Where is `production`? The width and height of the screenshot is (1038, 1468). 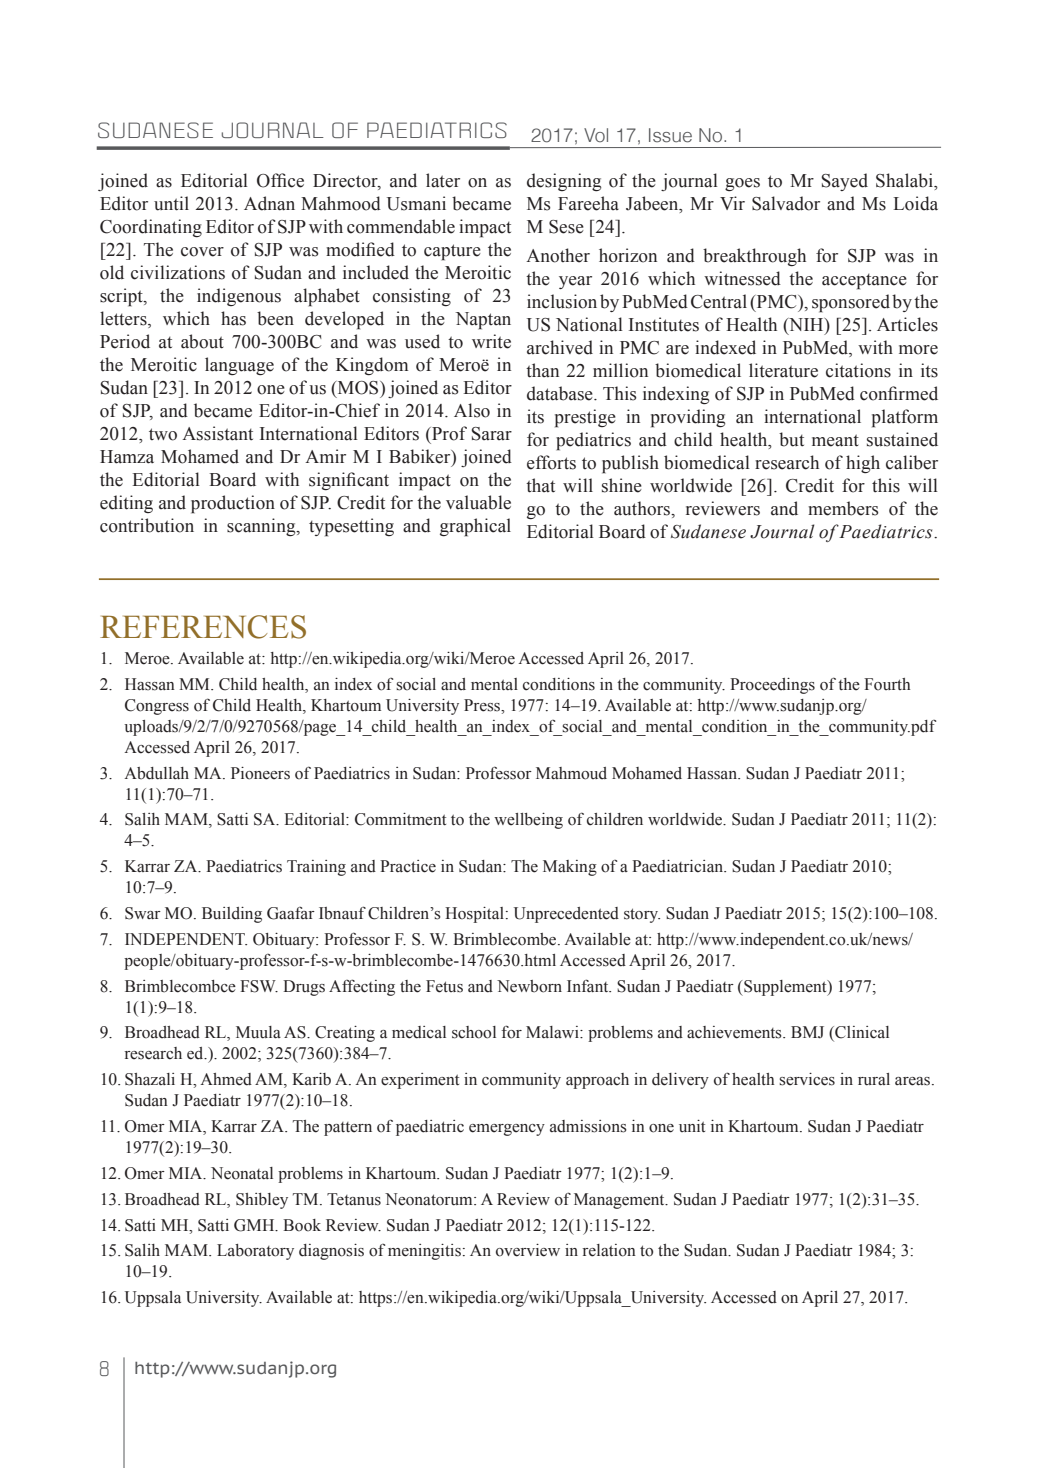 production is located at coordinates (233, 504).
